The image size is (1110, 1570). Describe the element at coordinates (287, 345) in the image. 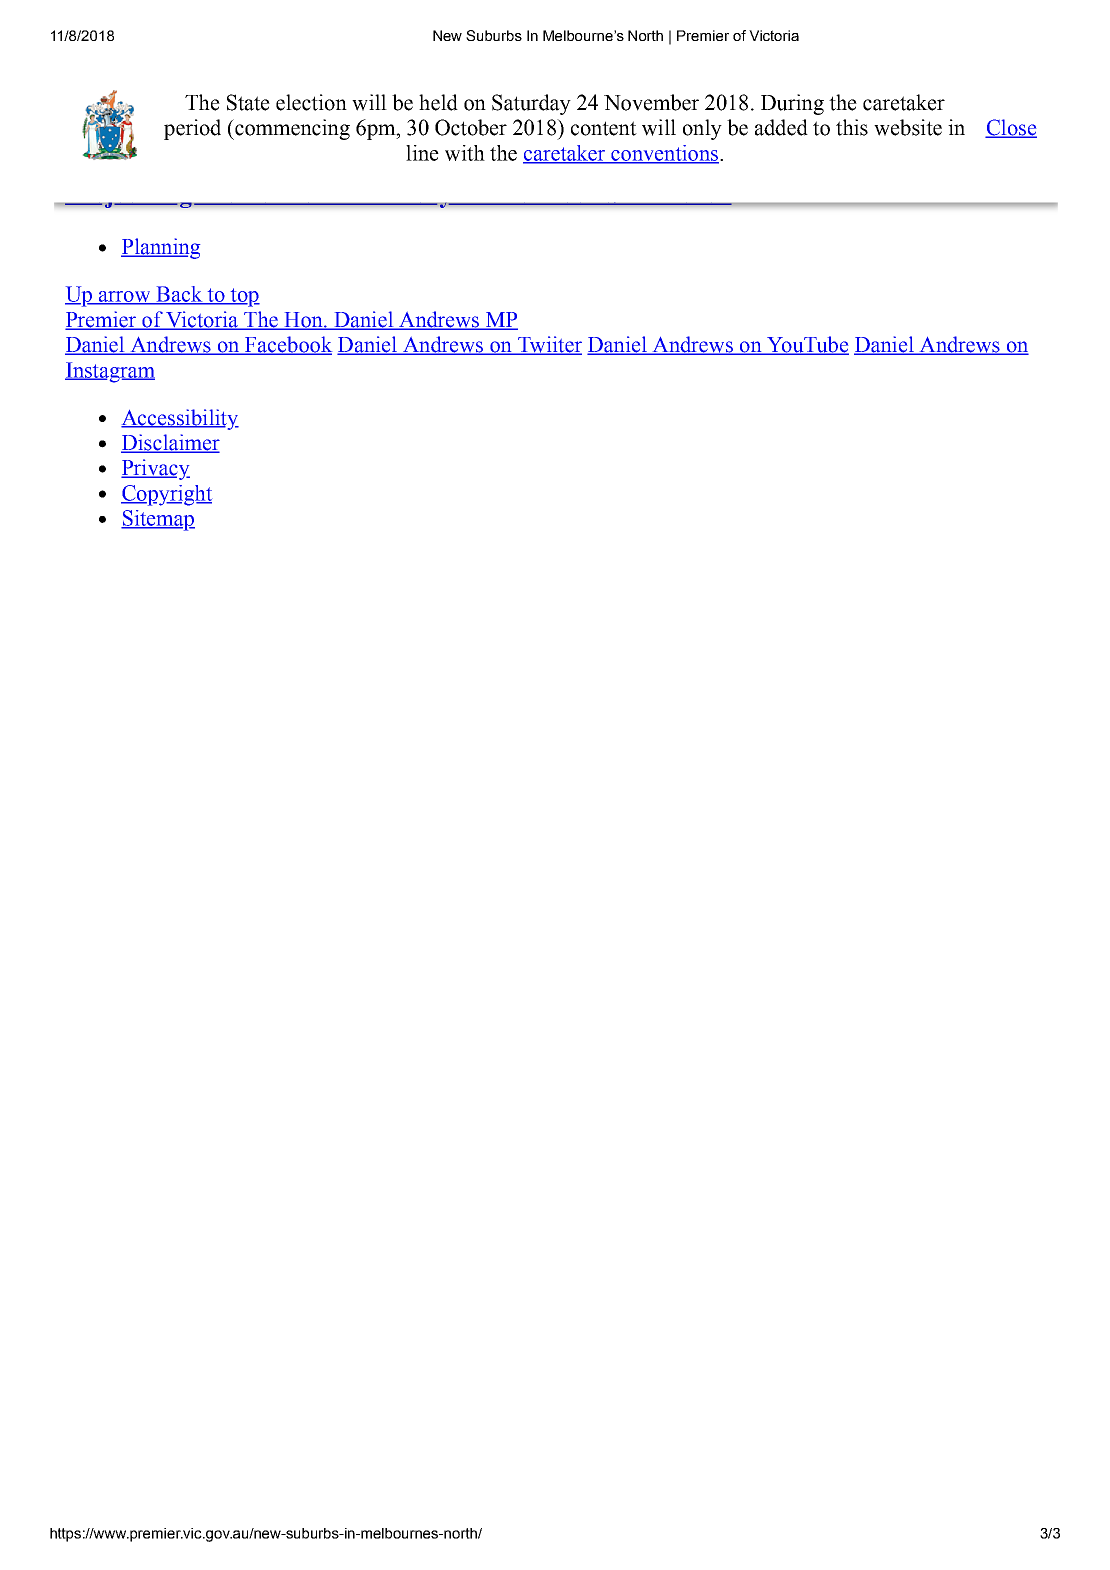

I see `Facebook` at that location.
